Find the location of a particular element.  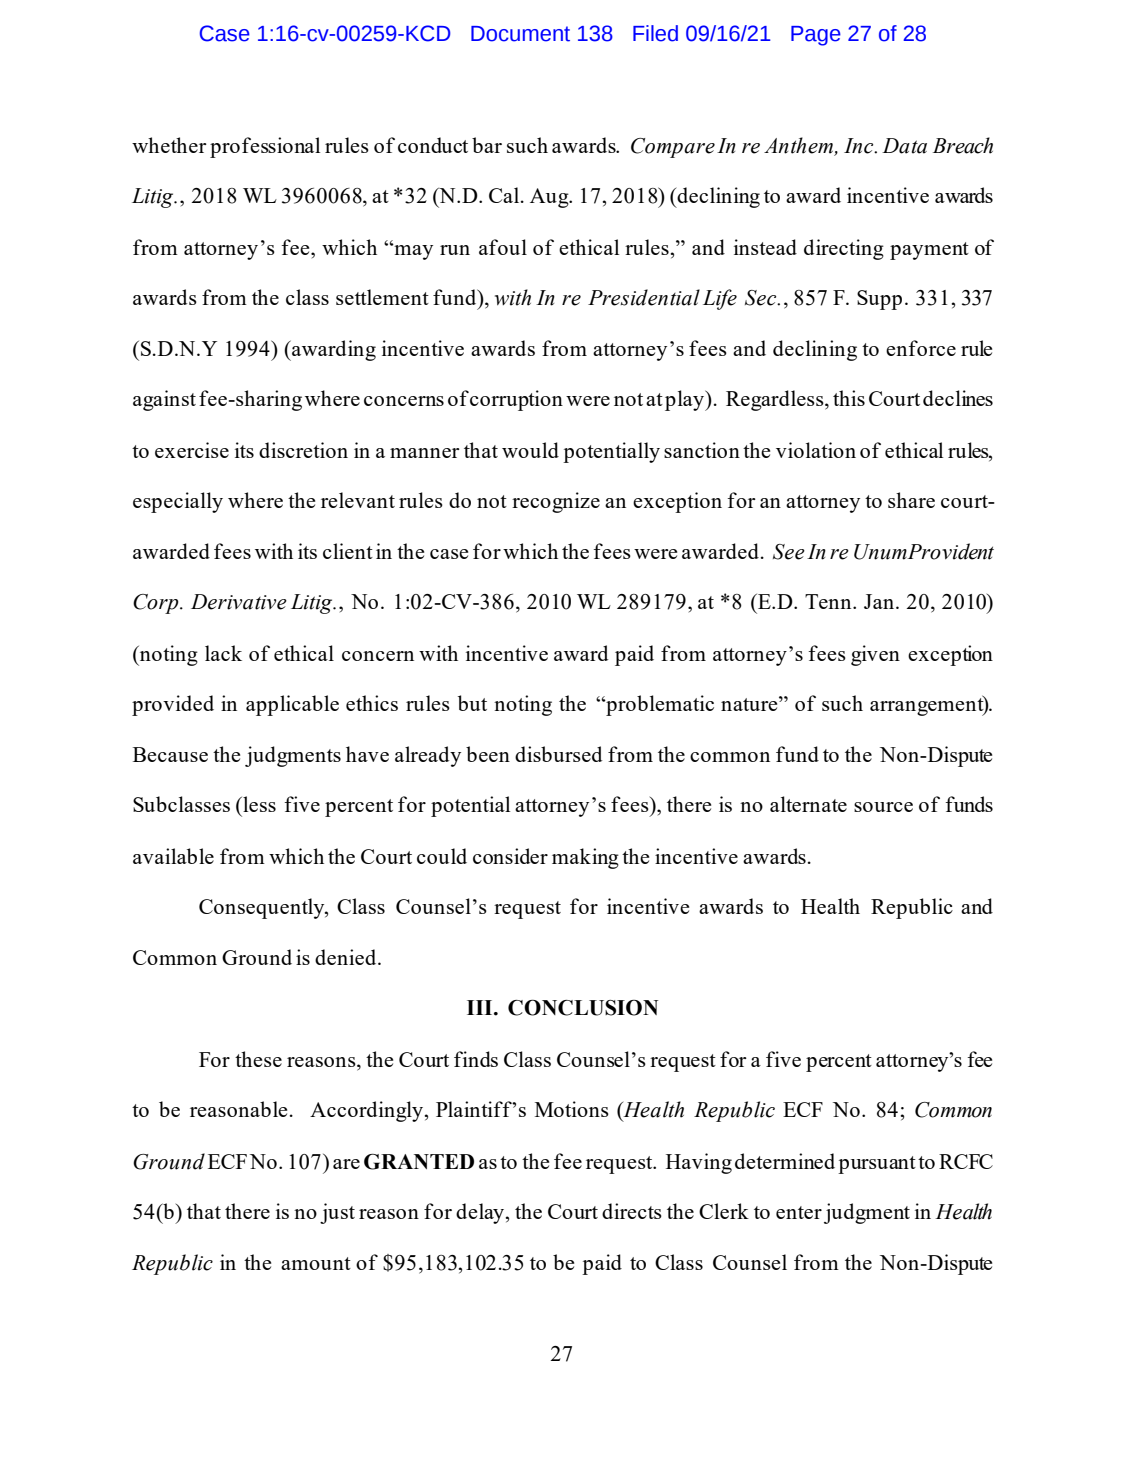

Document is located at coordinates (520, 34).
